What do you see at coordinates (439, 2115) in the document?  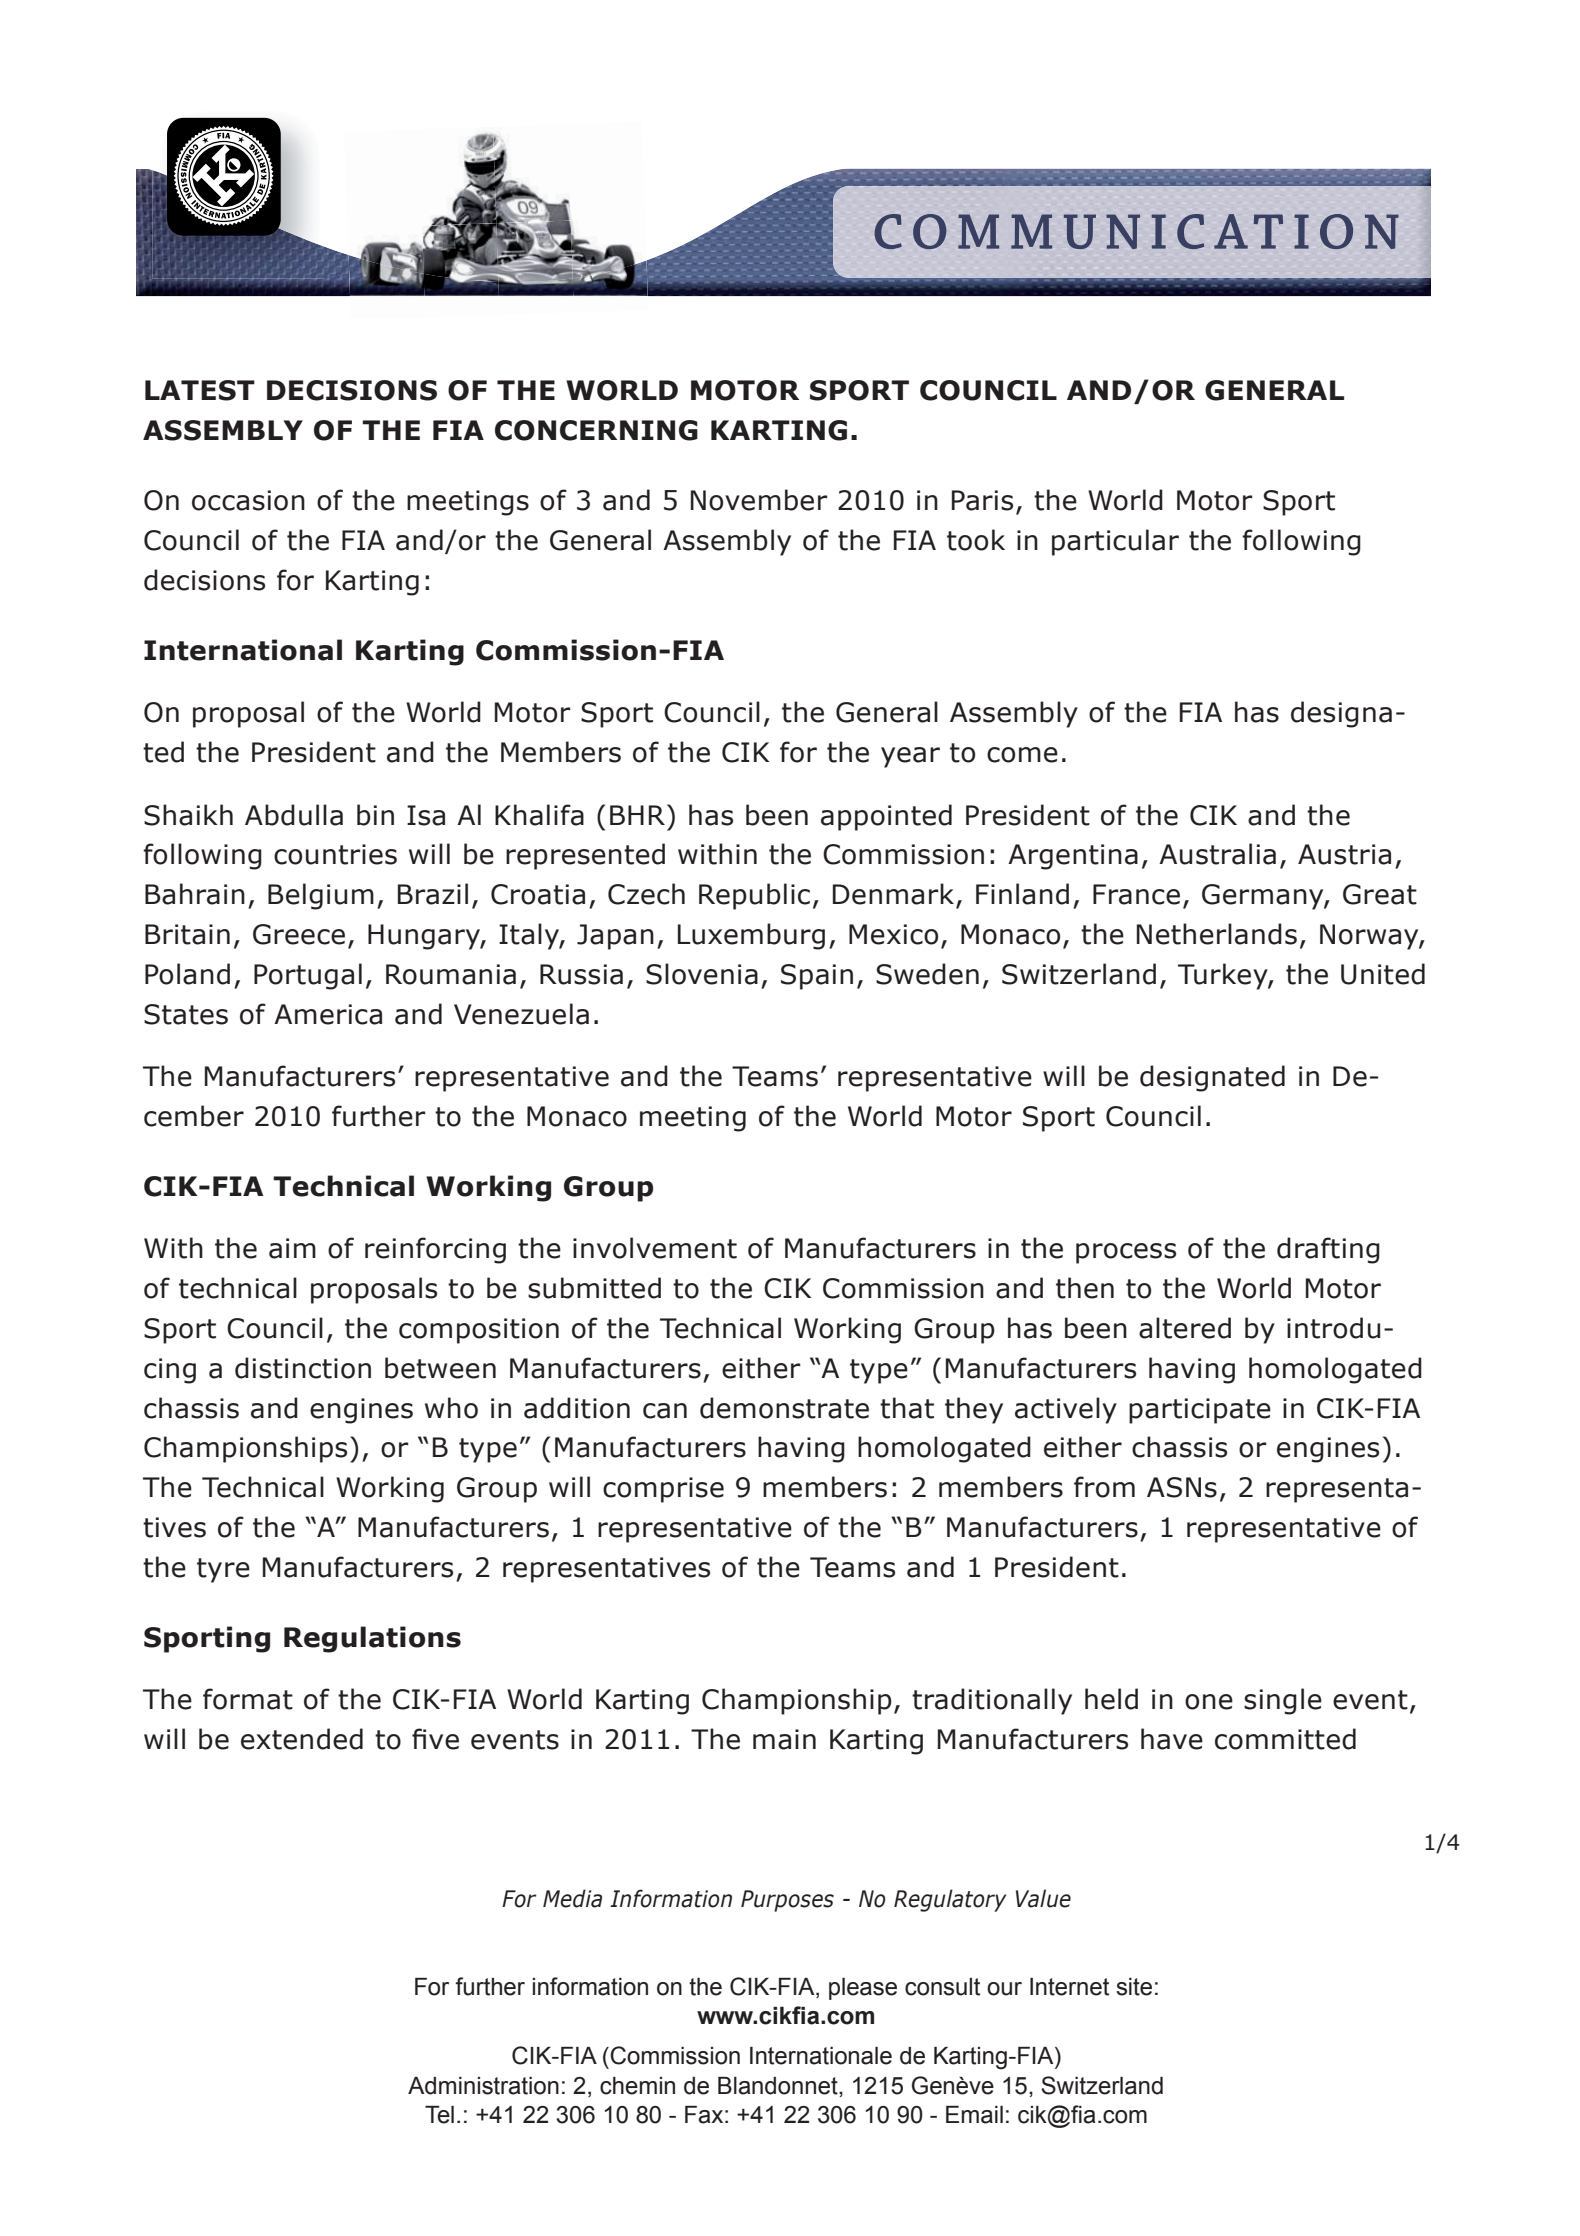 I see `Tel` at bounding box center [439, 2115].
